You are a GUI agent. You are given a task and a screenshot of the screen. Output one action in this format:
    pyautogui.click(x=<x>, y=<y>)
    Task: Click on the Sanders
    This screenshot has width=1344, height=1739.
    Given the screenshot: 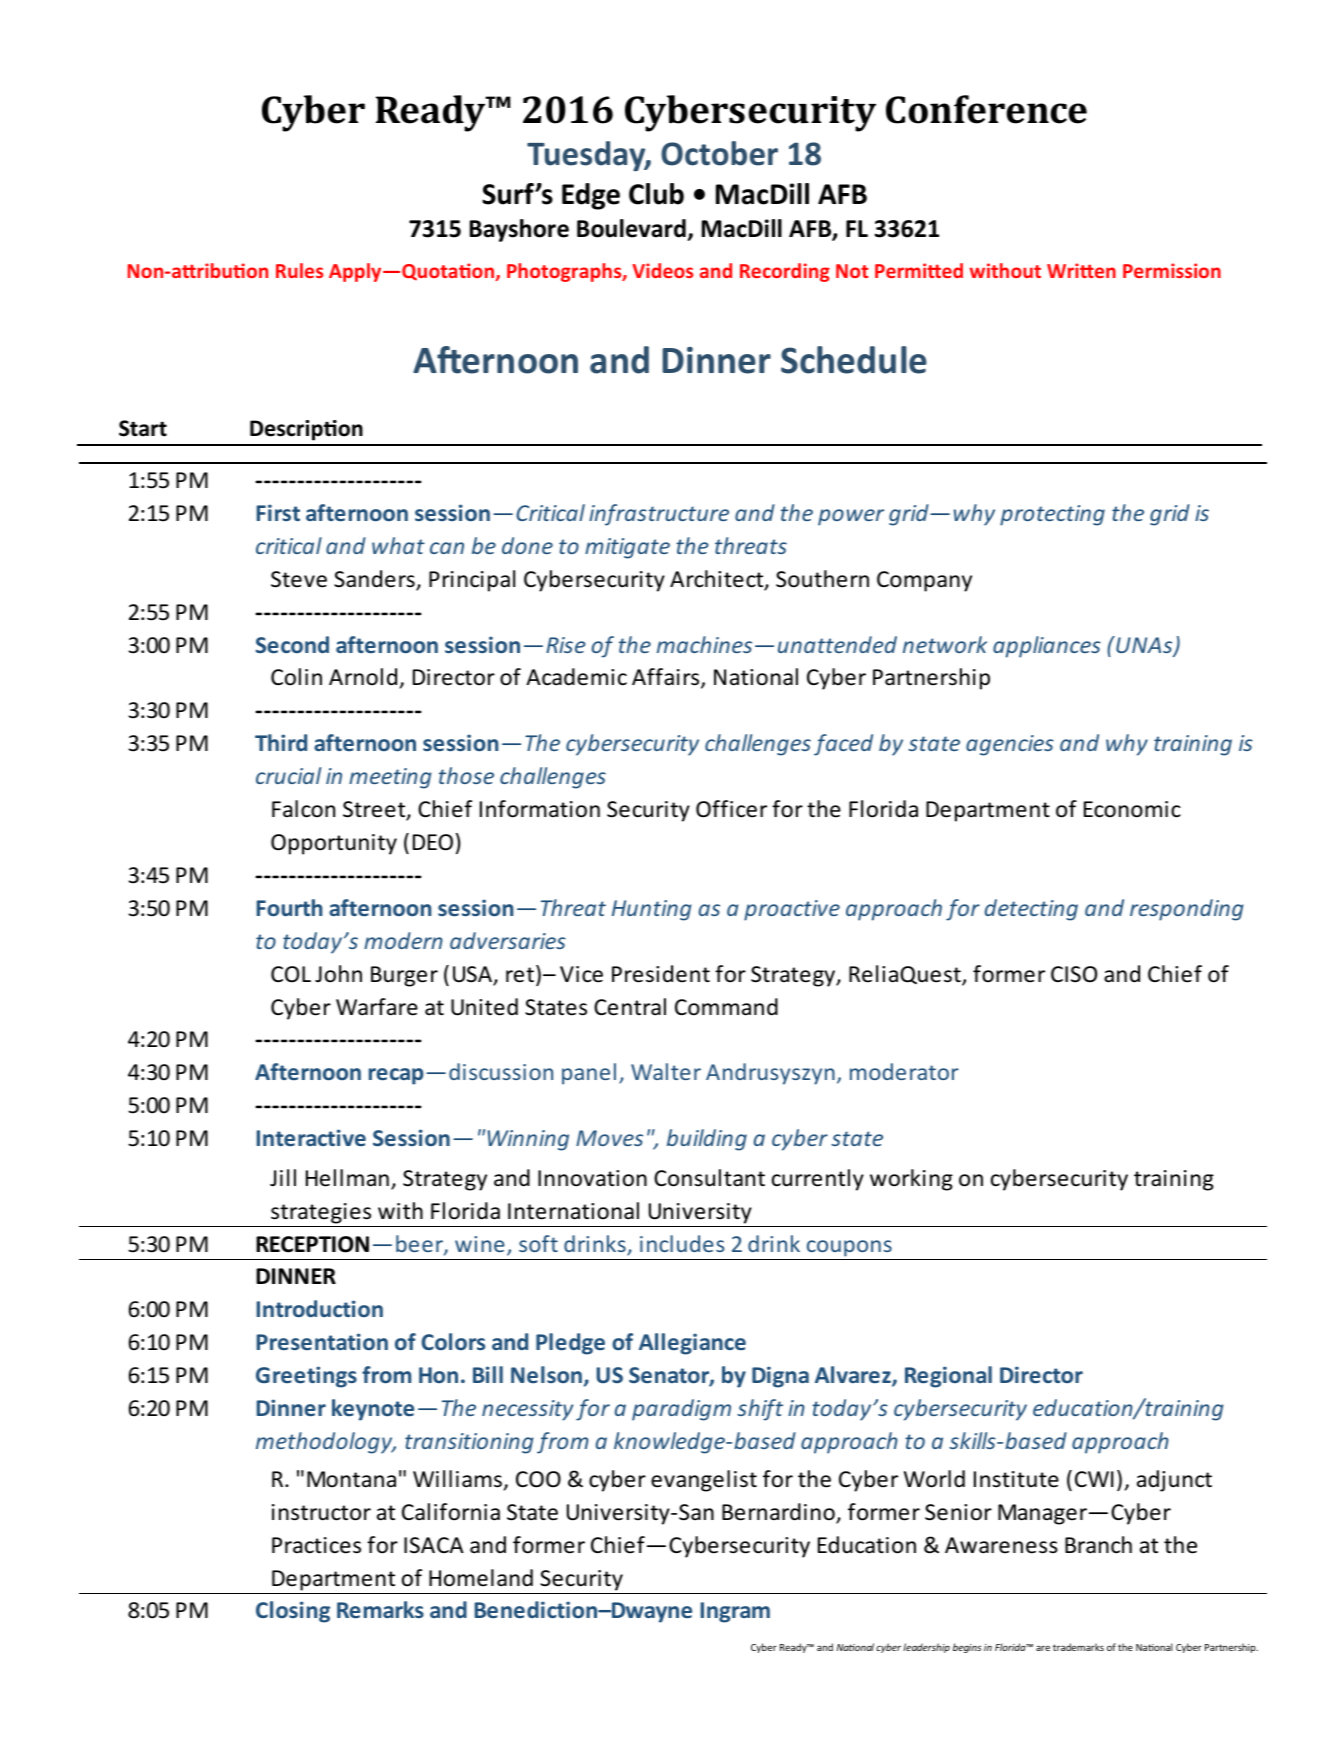 What is the action you would take?
    pyautogui.click(x=375, y=580)
